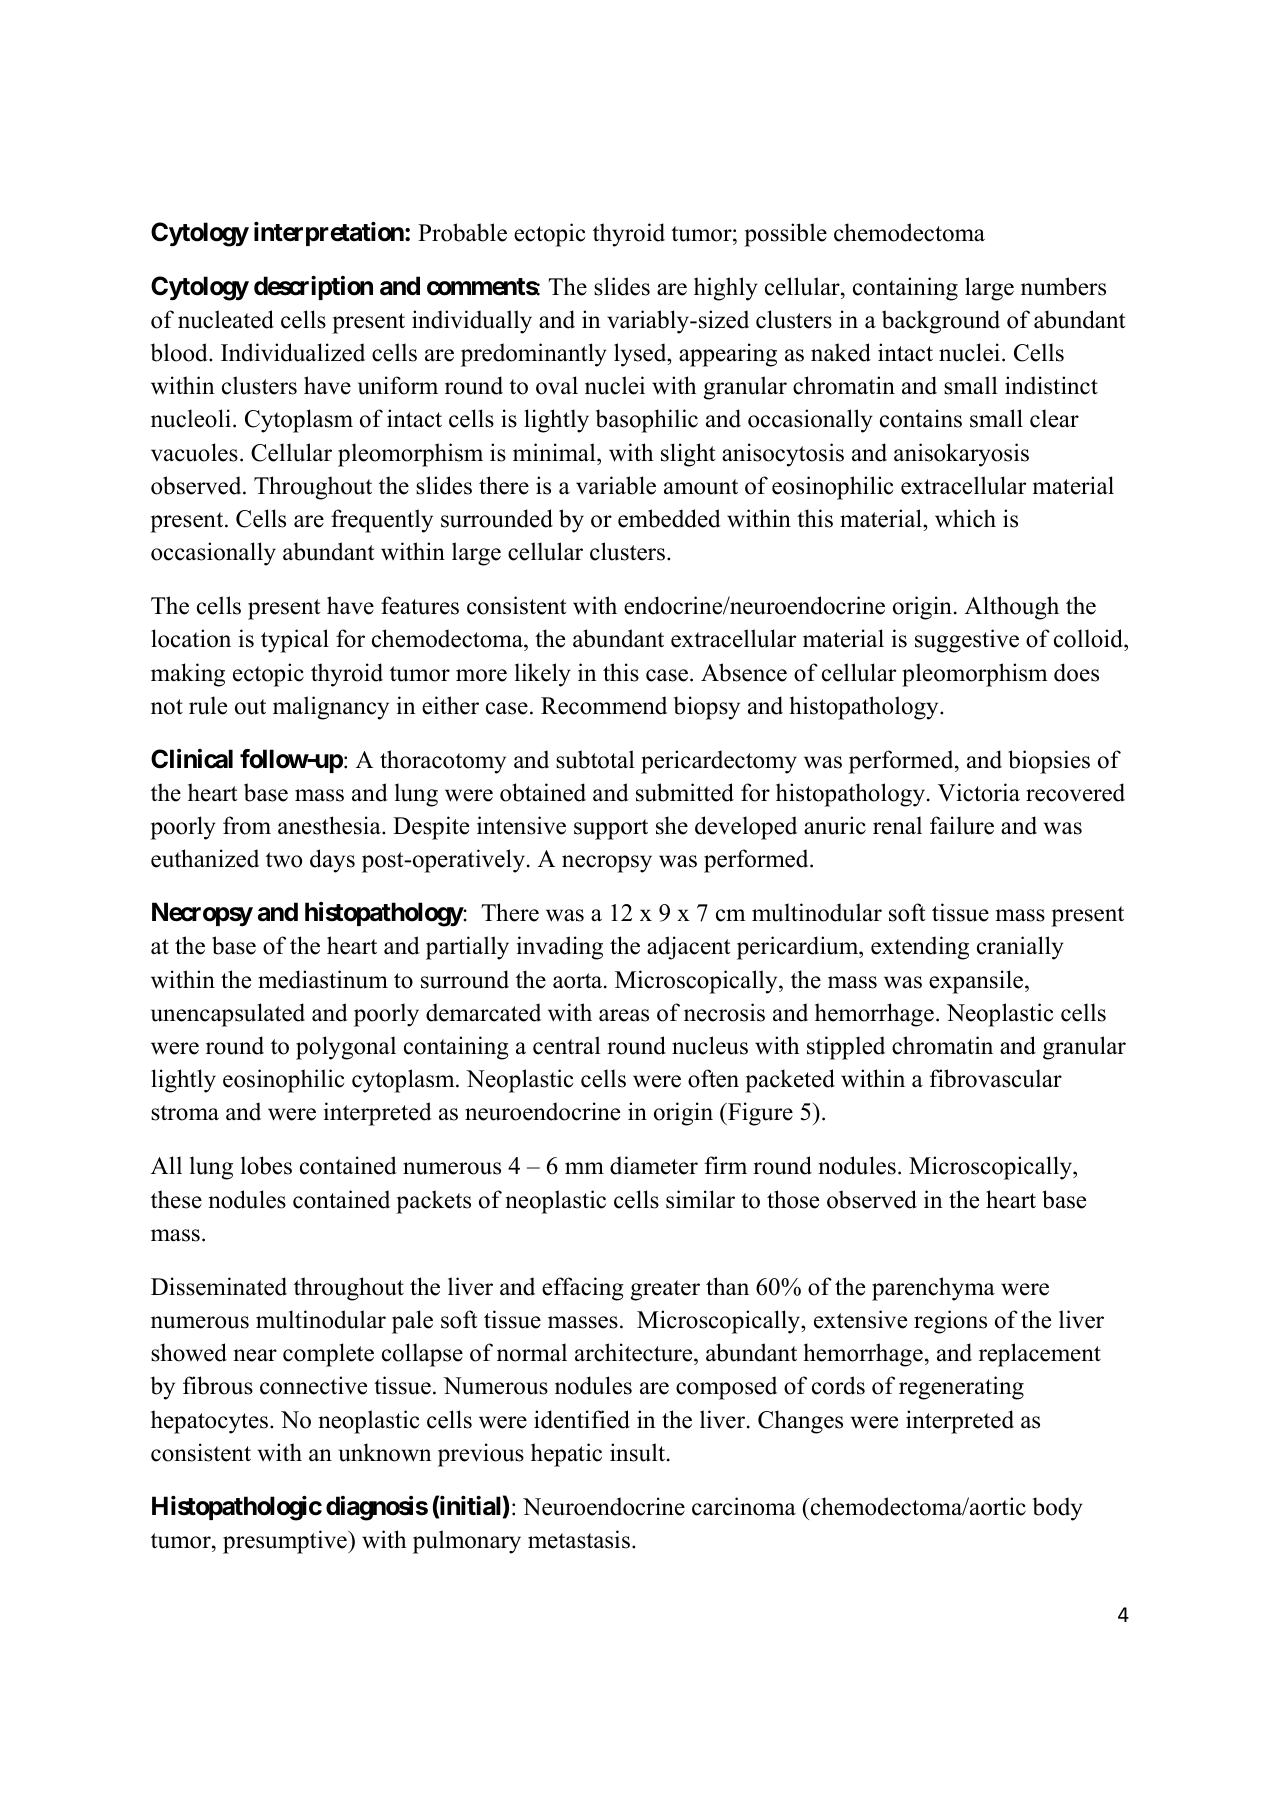 The height and width of the screenshot is (1810, 1280). What do you see at coordinates (654, 1165) in the screenshot?
I see `diameter` at bounding box center [654, 1165].
